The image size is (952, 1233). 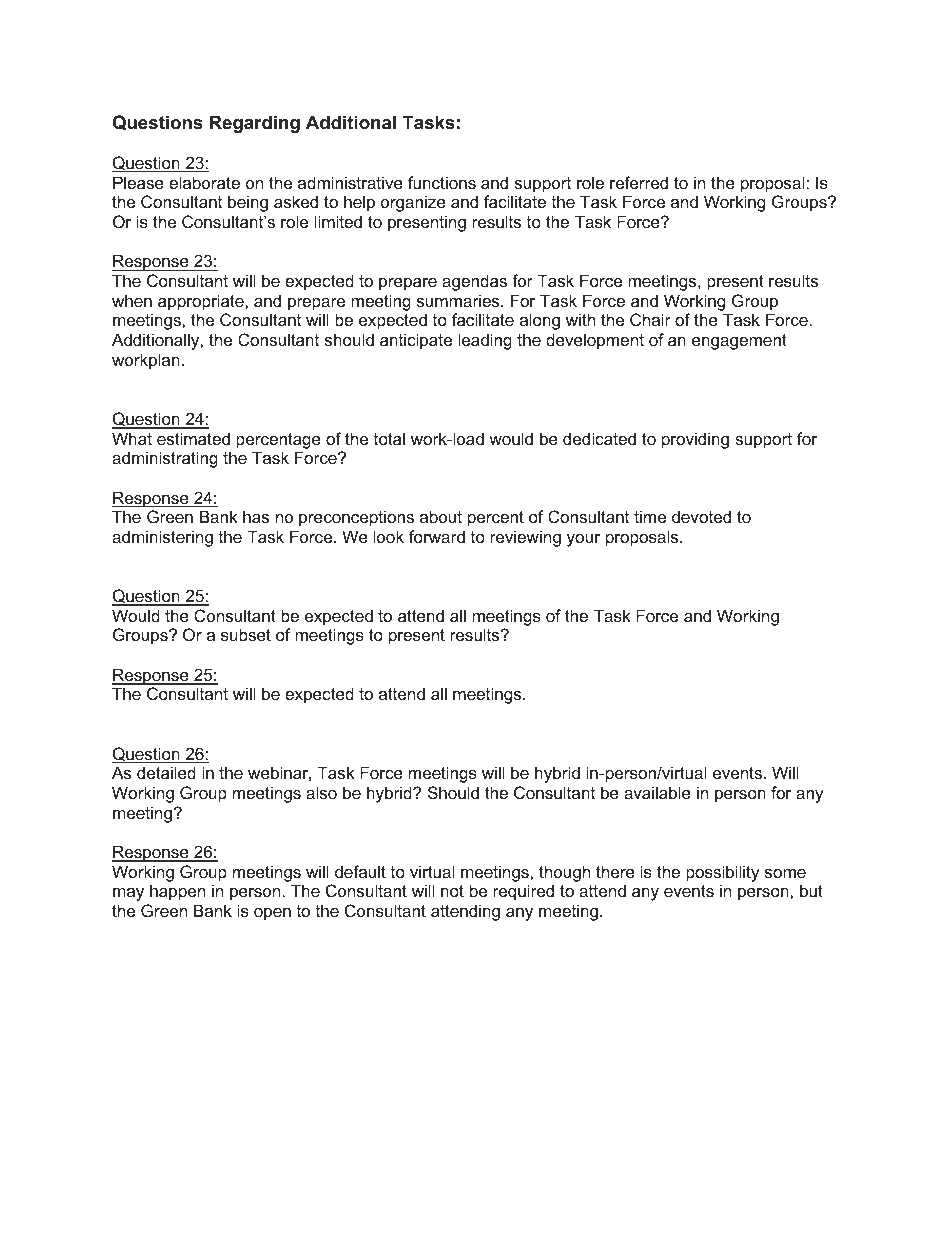 What do you see at coordinates (442, 182) in the image?
I see `functions` at bounding box center [442, 182].
